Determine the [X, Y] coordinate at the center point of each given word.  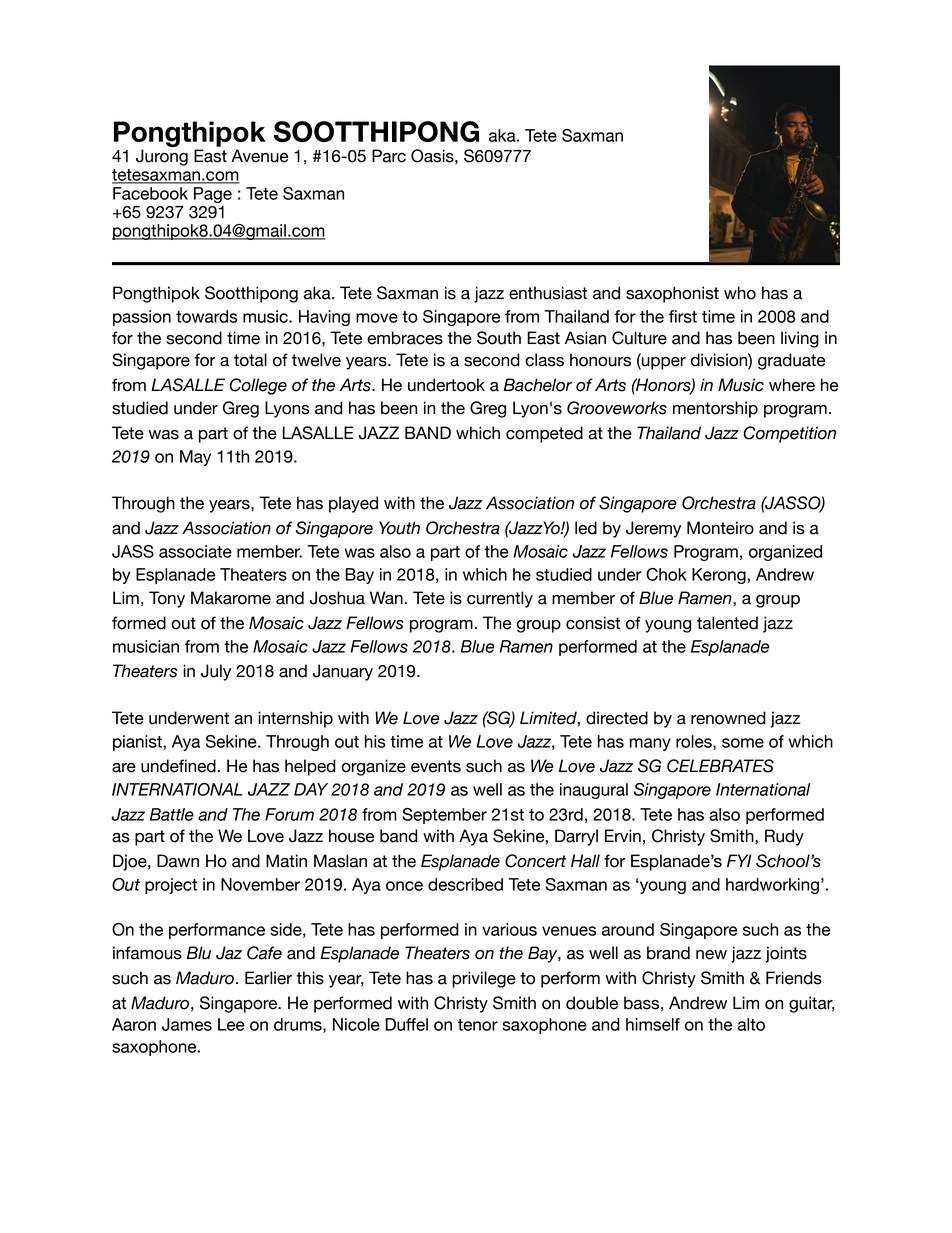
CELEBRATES [720, 766]
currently [500, 599]
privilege [484, 979]
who [740, 293]
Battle [172, 814]
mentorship [715, 409]
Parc [389, 156]
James [187, 1024]
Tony [167, 599]
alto [751, 1024]
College [258, 386]
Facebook [150, 193]
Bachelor [538, 385]
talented [727, 623]
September [444, 816]
